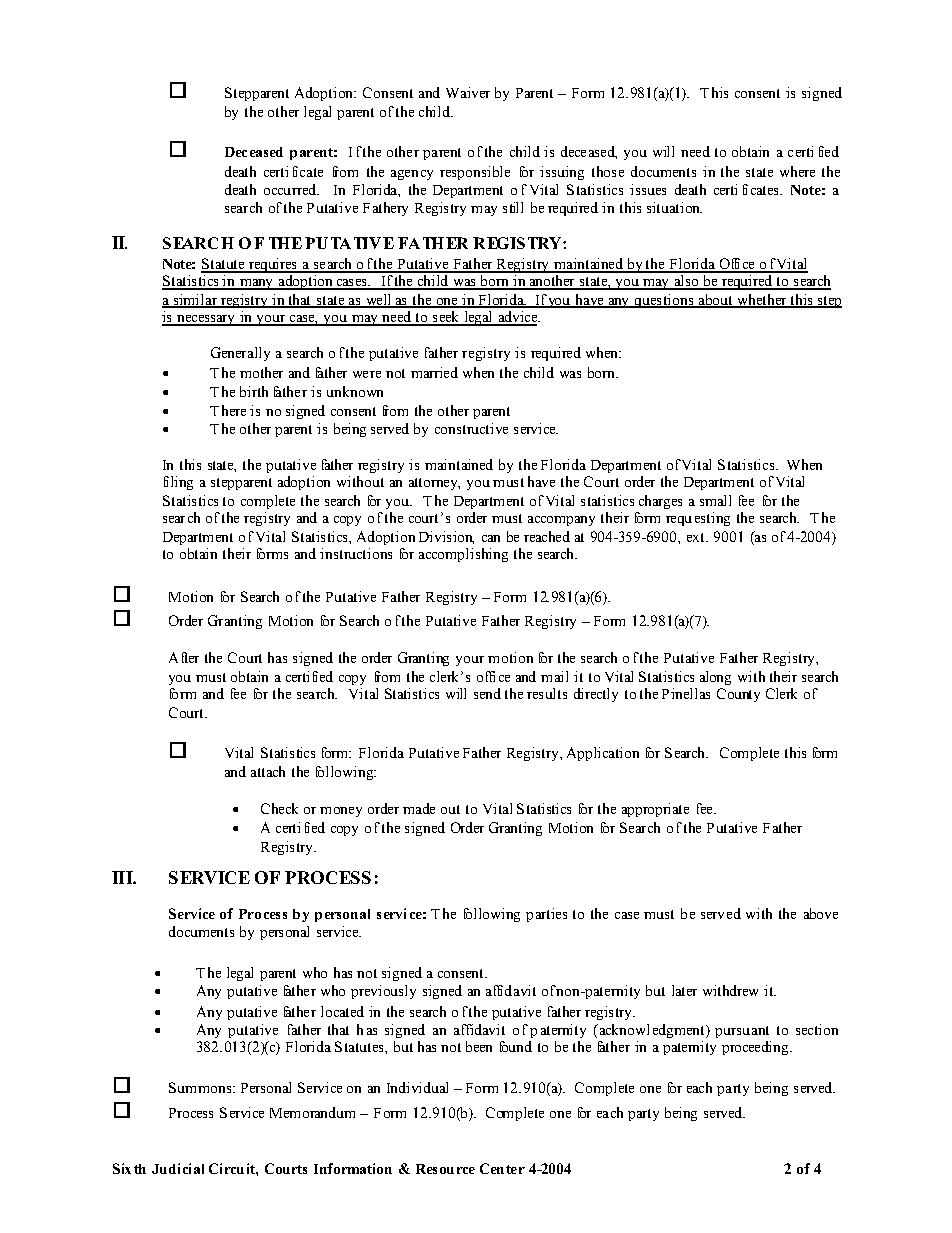  Describe the element at coordinates (468, 92) in the screenshot. I see `Waiver` at that location.
